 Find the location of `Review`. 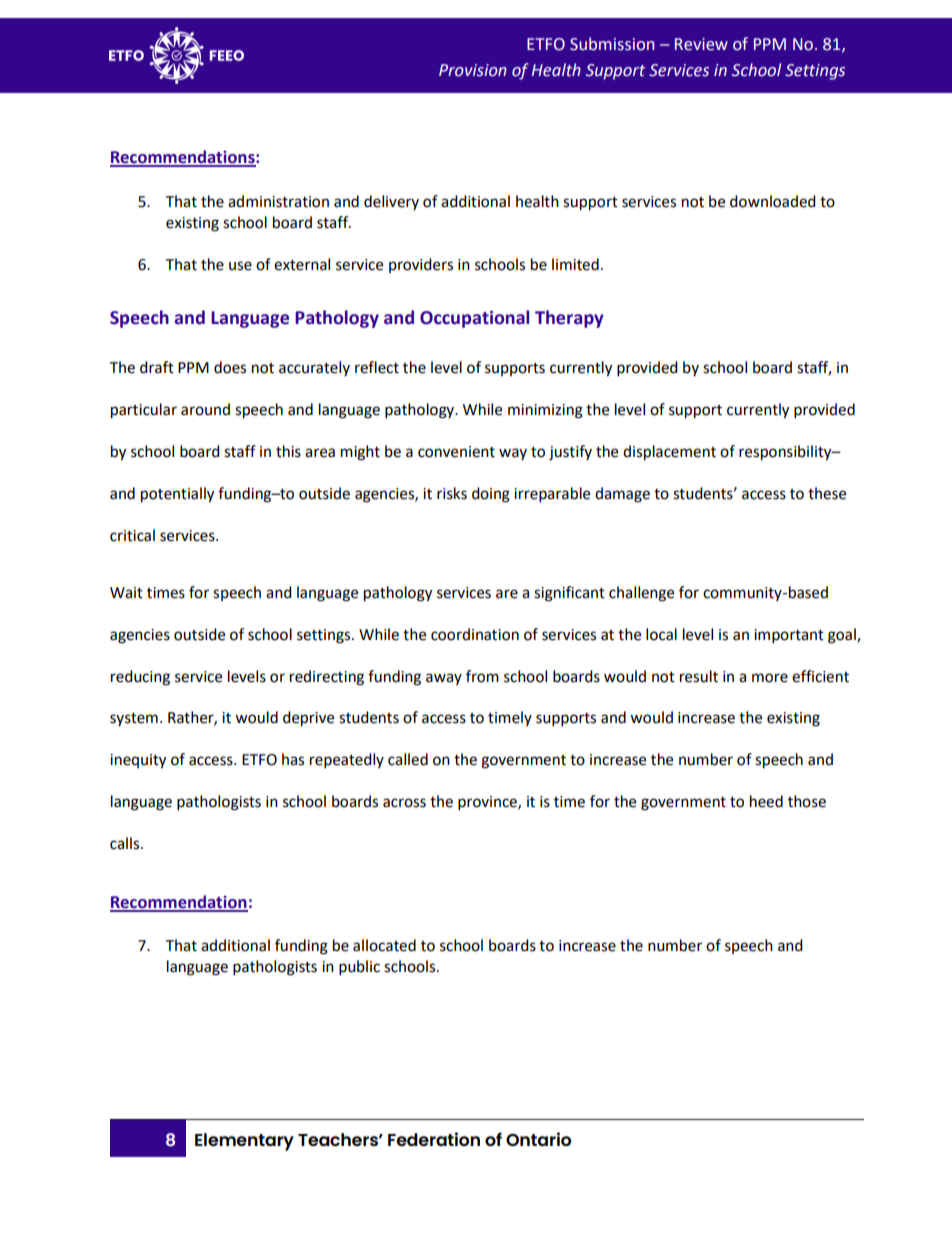

Review is located at coordinates (701, 44).
